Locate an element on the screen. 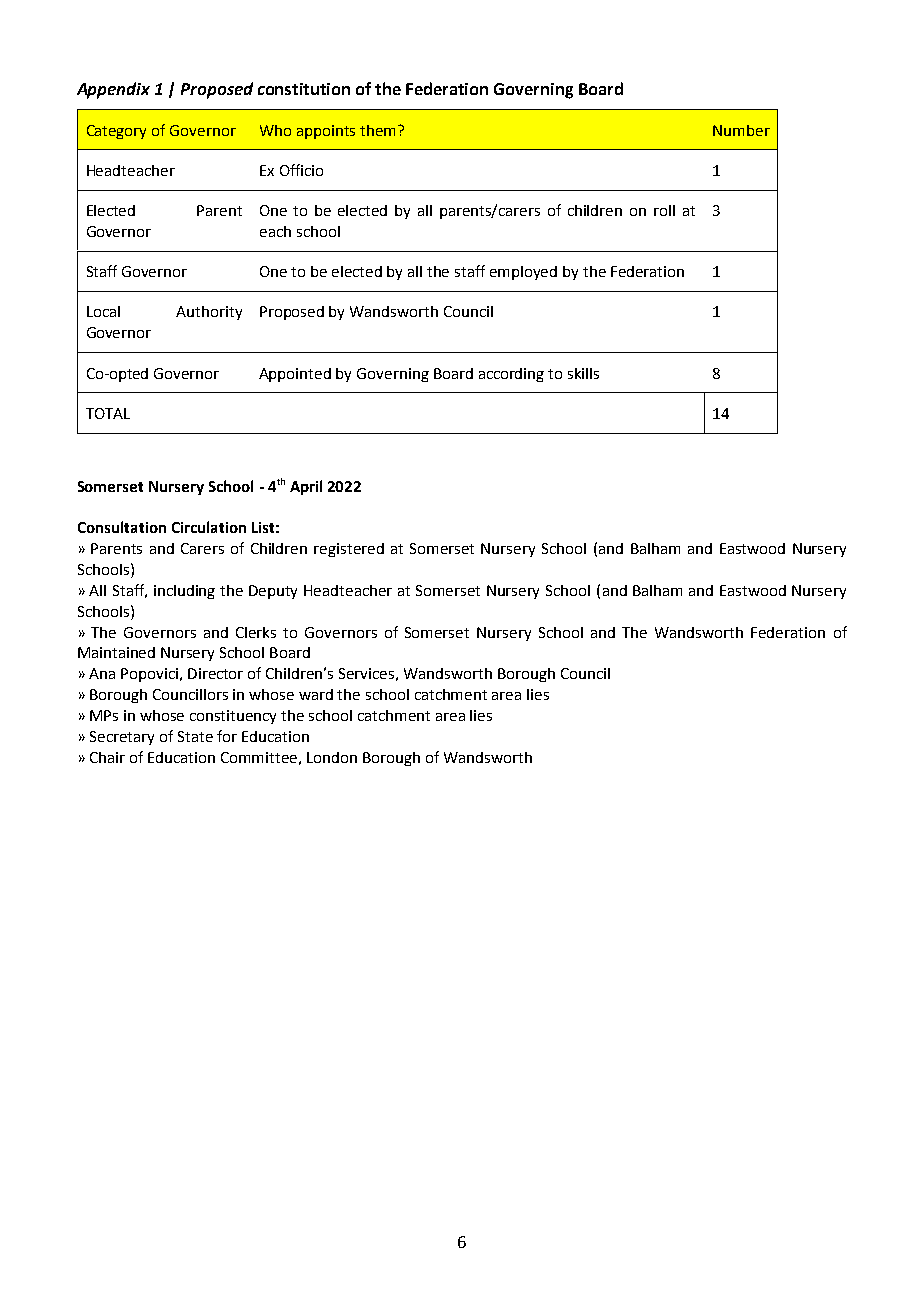 The image size is (924, 1308). Appendix is located at coordinates (113, 90).
